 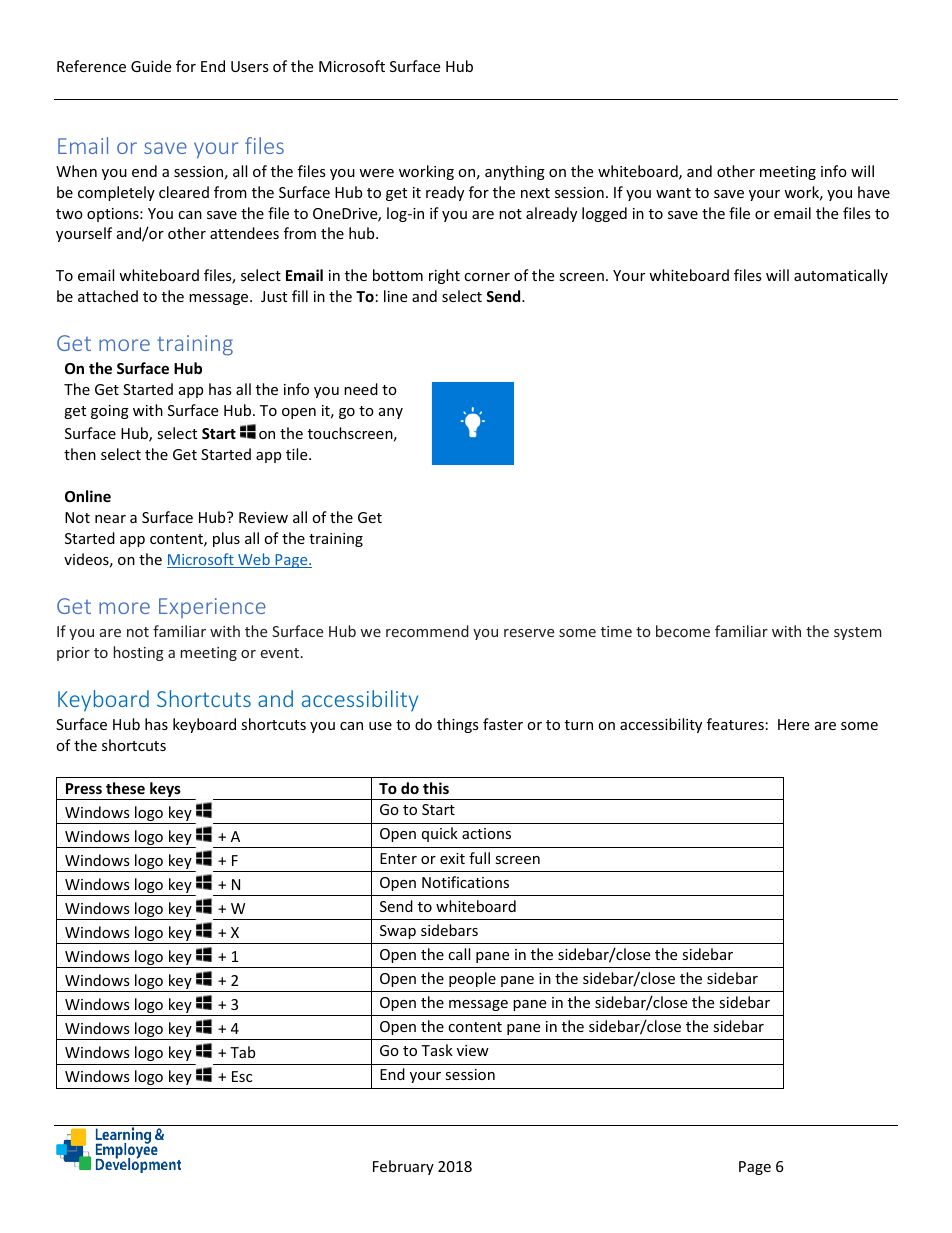 I want to click on features, so click(x=735, y=724).
